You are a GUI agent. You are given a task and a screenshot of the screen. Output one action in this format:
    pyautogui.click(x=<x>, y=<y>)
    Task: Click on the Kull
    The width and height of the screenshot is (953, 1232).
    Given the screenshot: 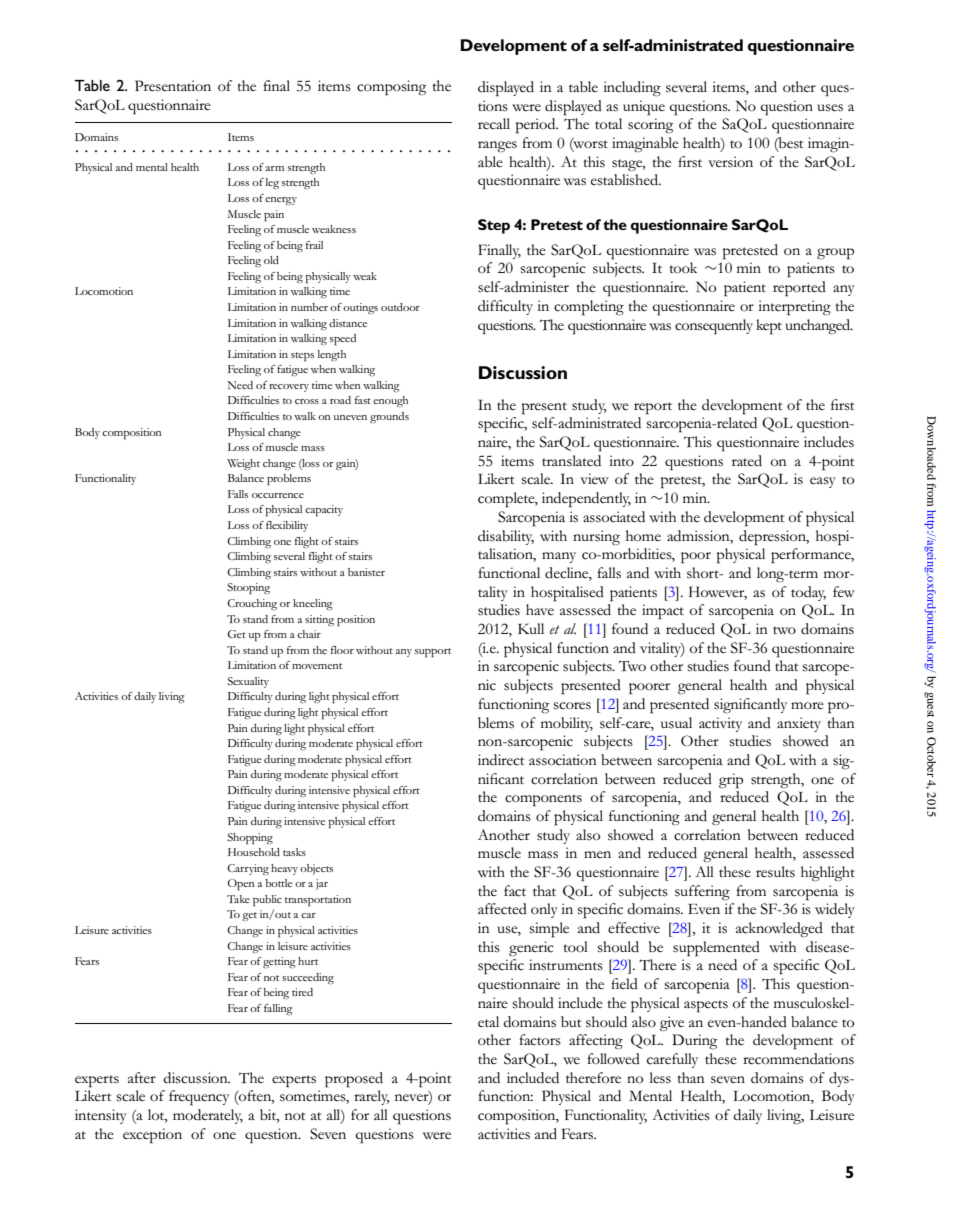 What is the action you would take?
    pyautogui.click(x=531, y=628)
